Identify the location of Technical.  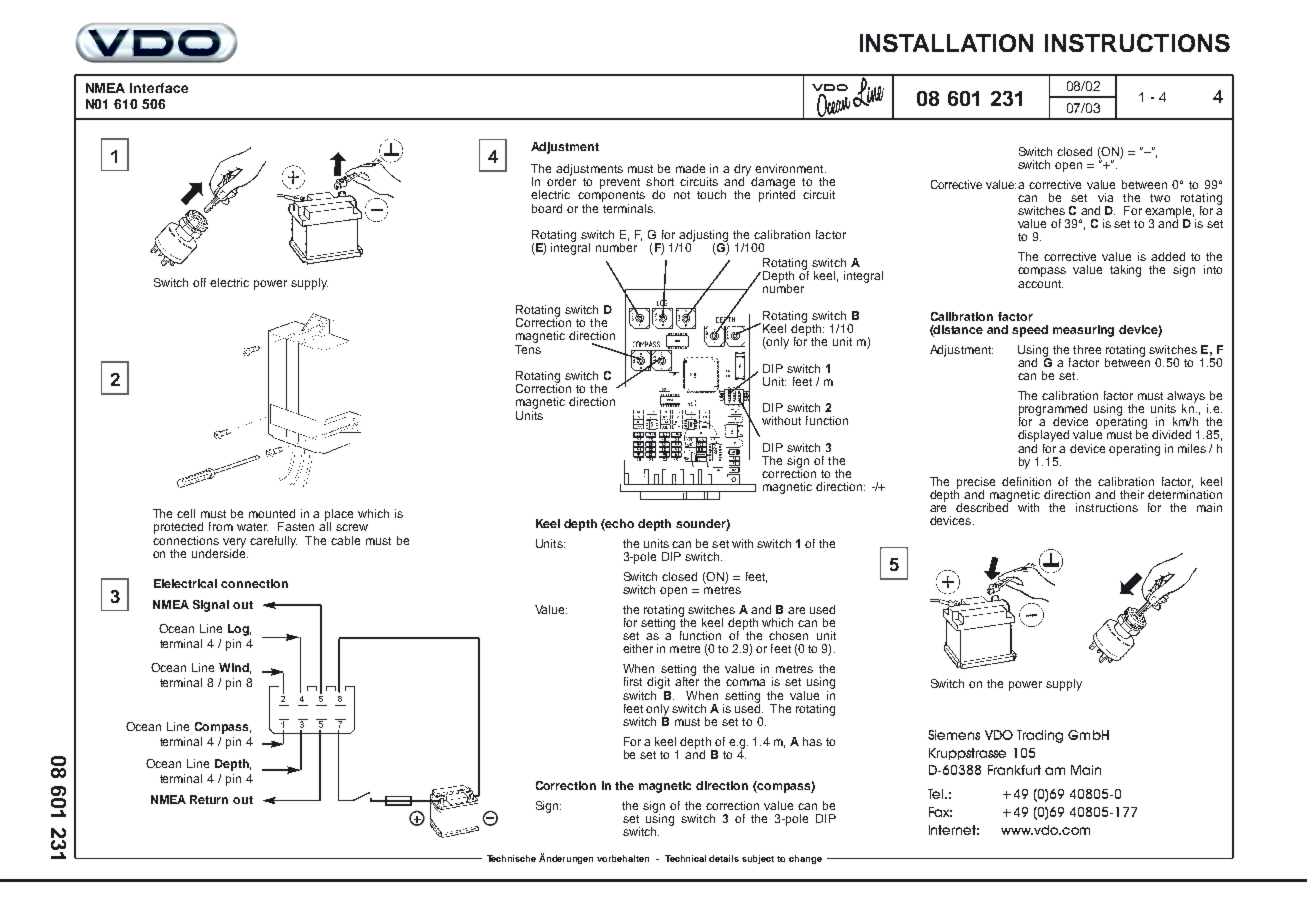
(685, 858).
